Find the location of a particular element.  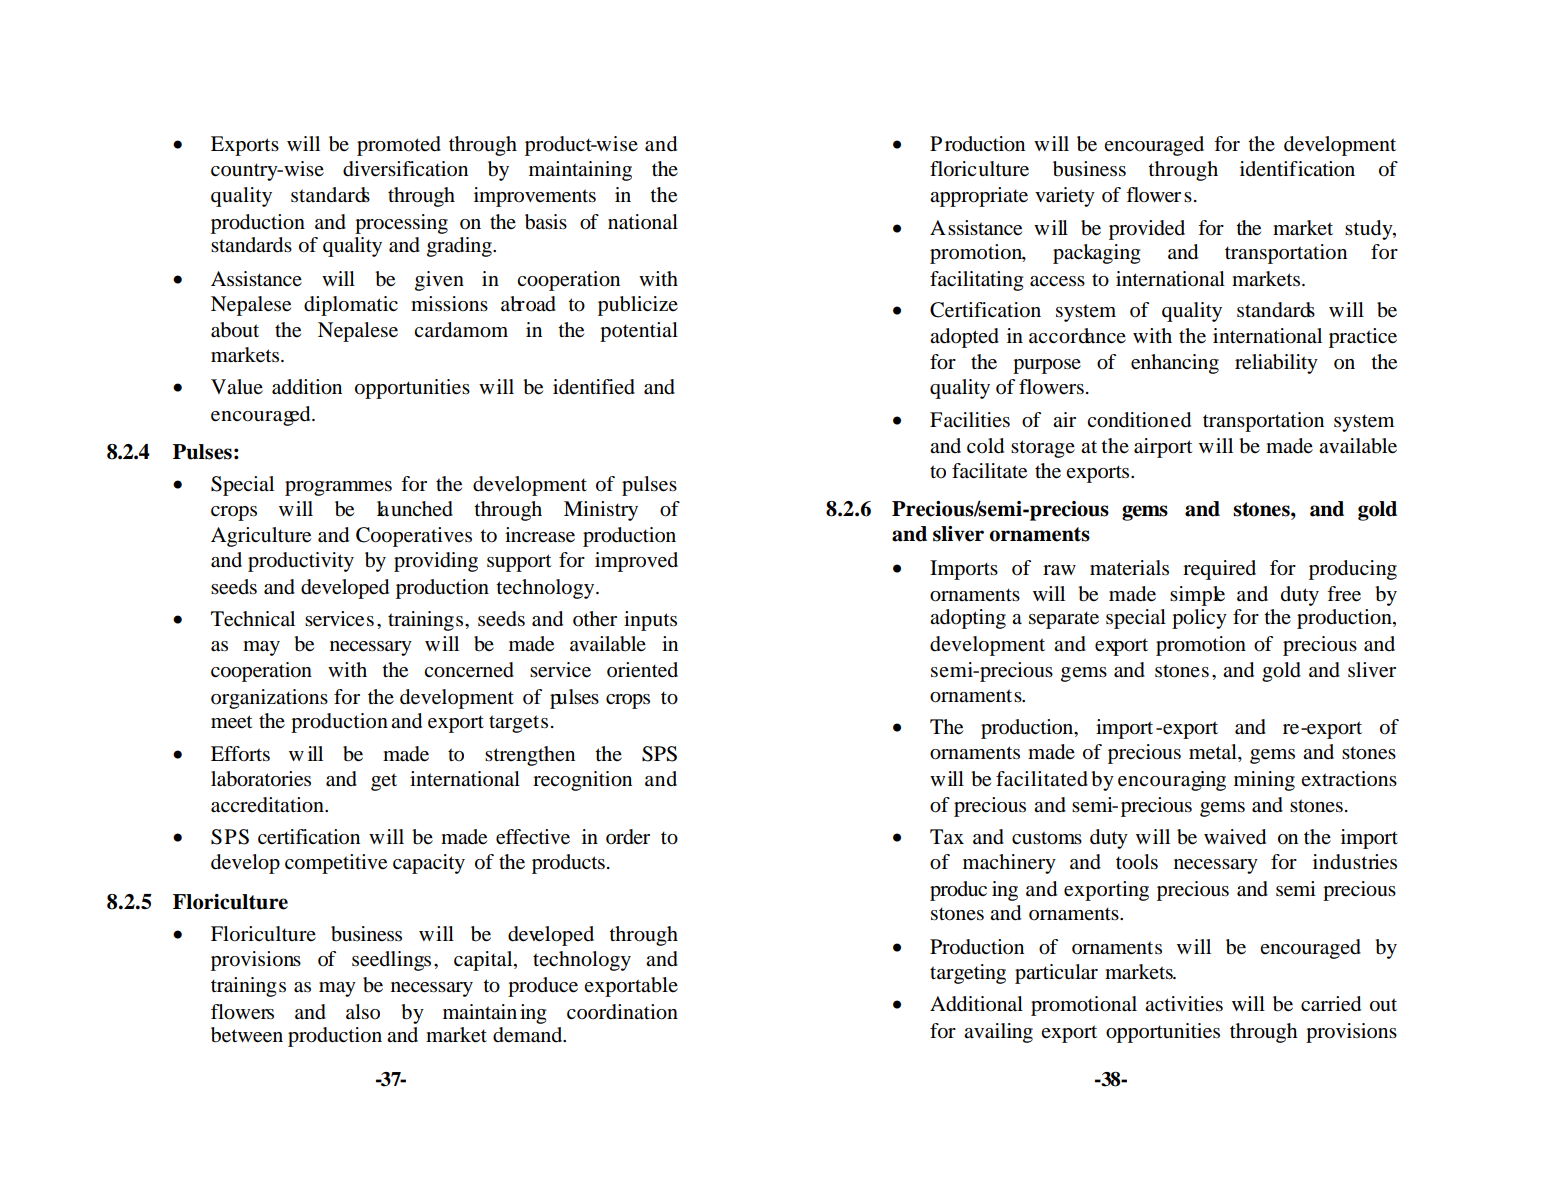

providing is located at coordinates (436, 562).
